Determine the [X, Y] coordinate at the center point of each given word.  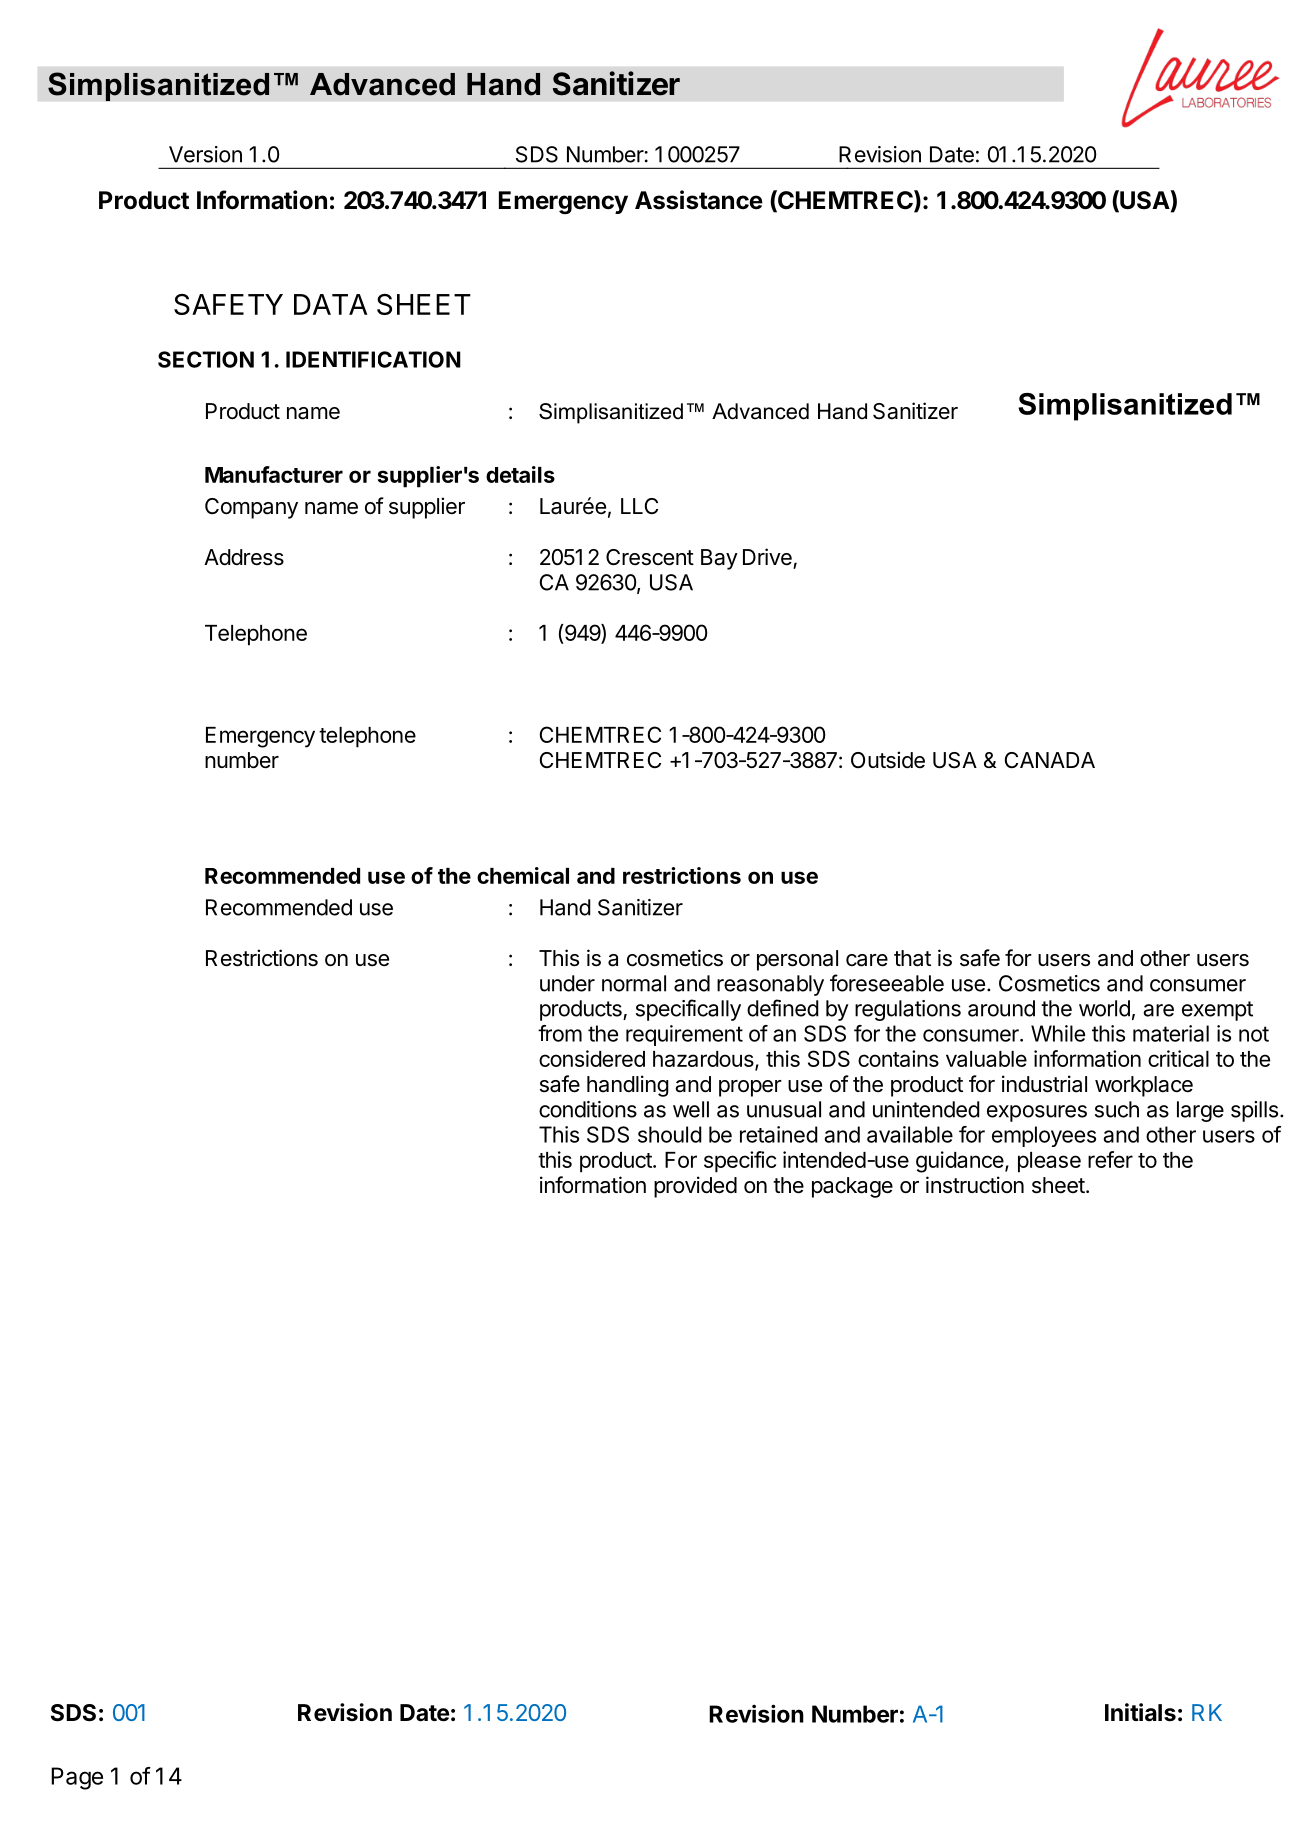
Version [205, 154]
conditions [588, 1109]
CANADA [1050, 760]
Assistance [699, 200]
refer [1110, 1159]
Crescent [650, 557]
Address [244, 557]
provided [695, 1187]
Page [77, 1778]
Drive [767, 557]
